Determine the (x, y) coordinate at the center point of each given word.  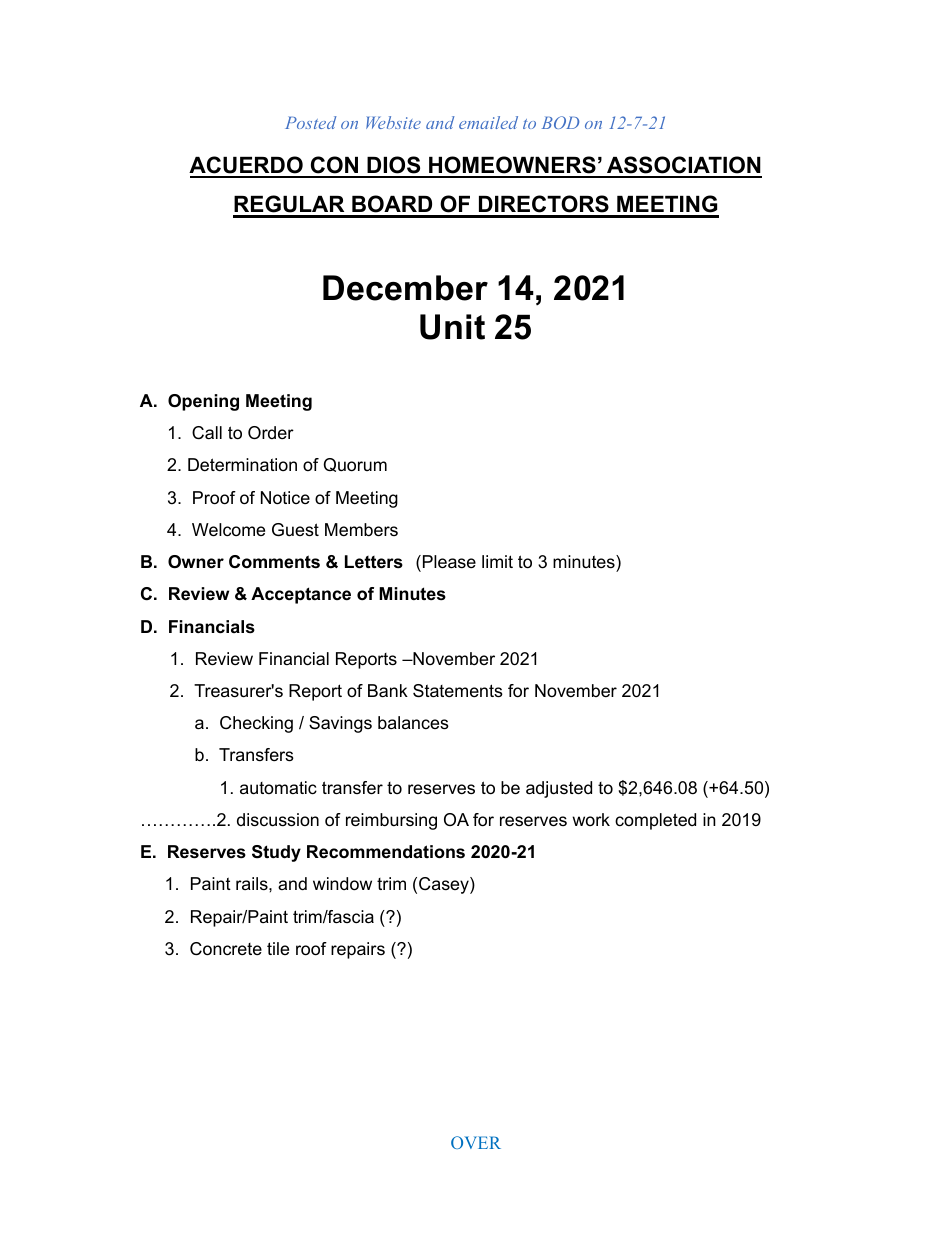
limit (497, 561)
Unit (452, 327)
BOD (560, 122)
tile (278, 948)
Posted (311, 122)
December (405, 288)
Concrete (226, 949)
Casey (445, 885)
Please (449, 562)
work (591, 819)
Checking (256, 724)
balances (413, 723)
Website (393, 122)
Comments (274, 562)
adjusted (559, 789)
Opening (203, 402)
